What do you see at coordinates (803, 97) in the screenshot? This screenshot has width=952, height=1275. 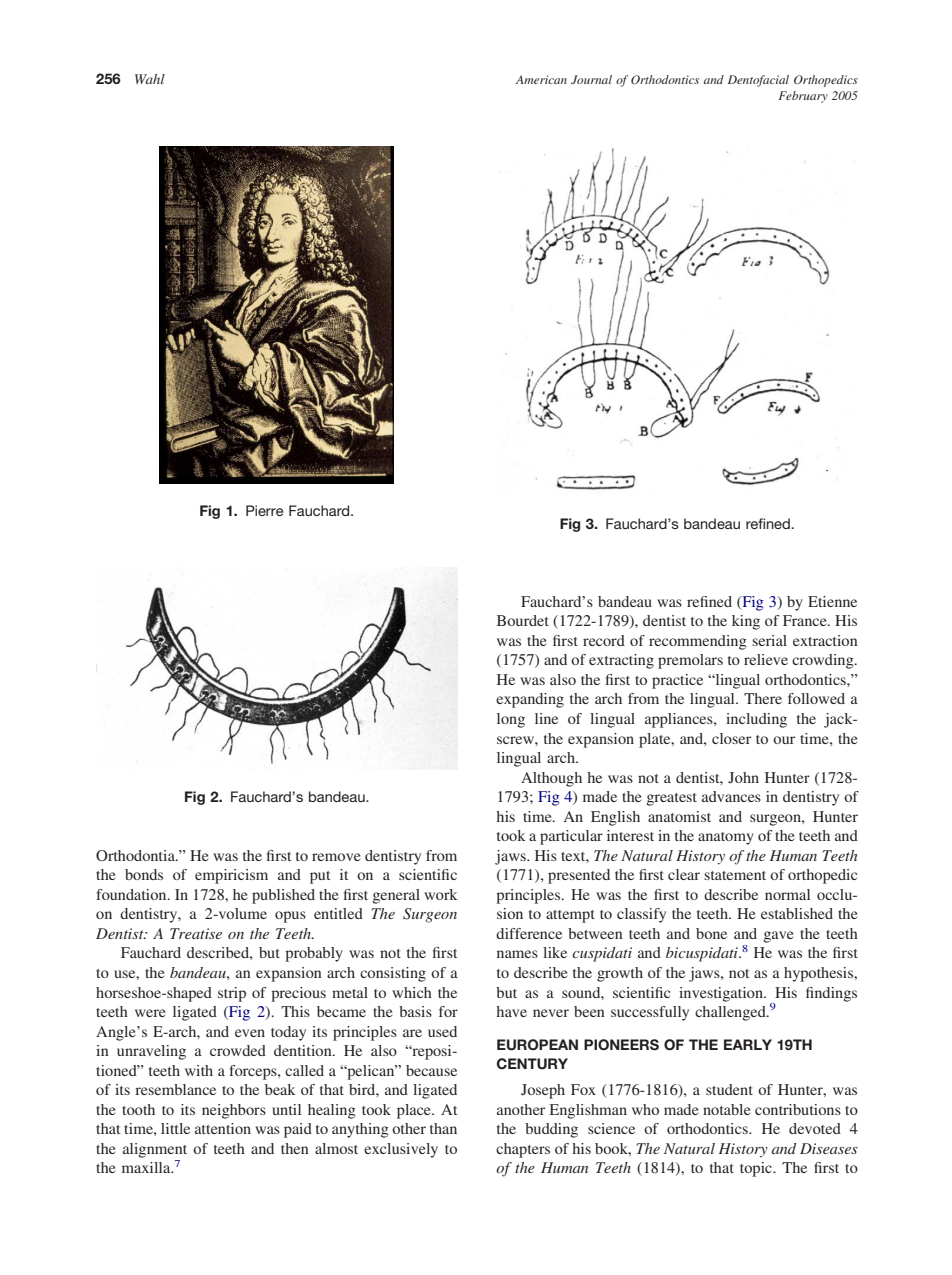 I see `February` at bounding box center [803, 97].
